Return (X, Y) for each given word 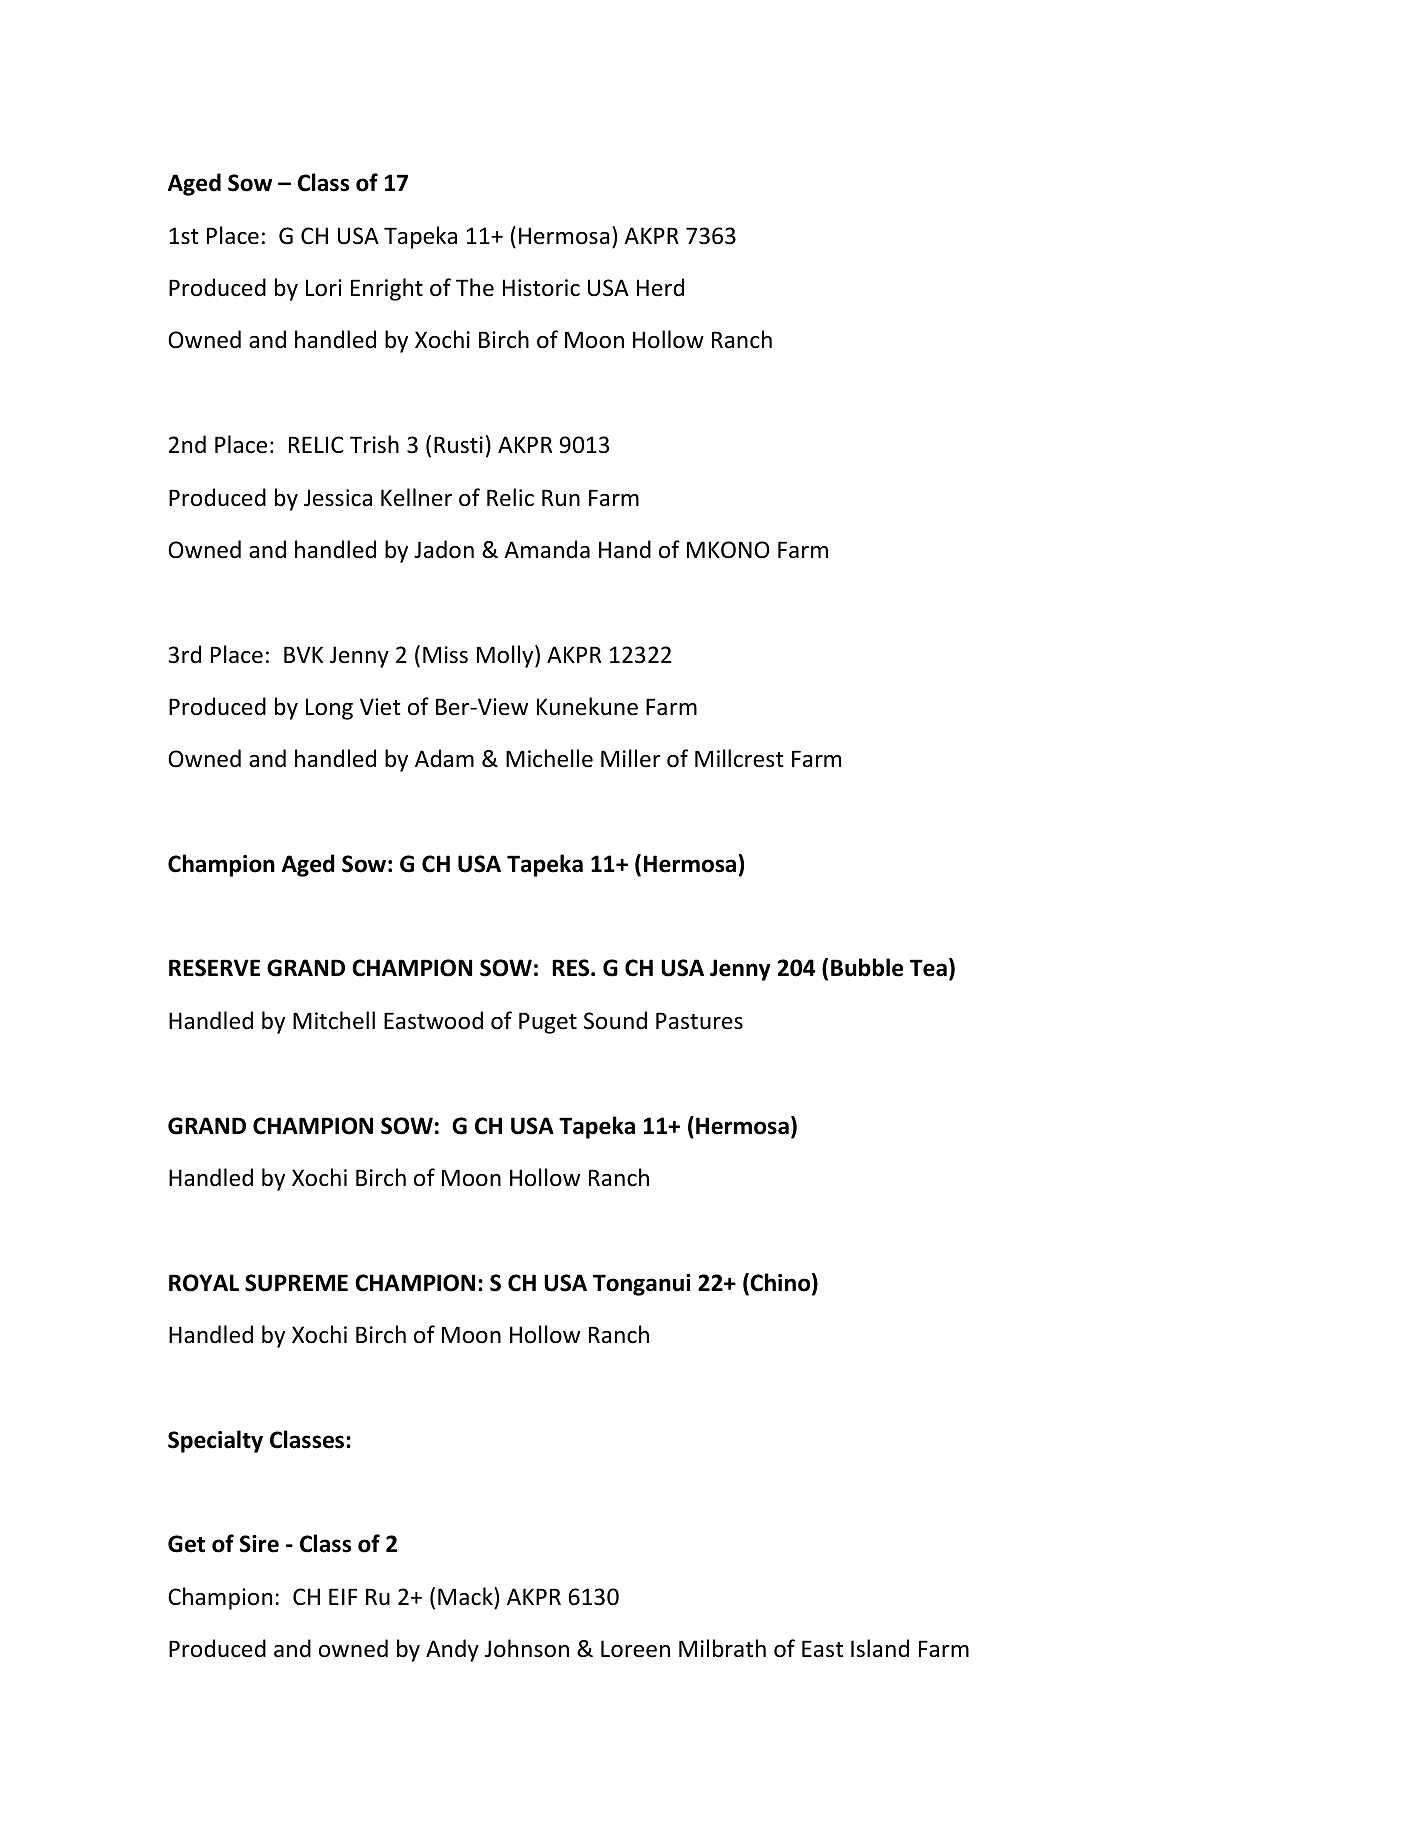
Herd (660, 287)
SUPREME (296, 1283)
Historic (541, 288)
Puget (548, 1023)
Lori (324, 288)
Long (329, 709)
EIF (343, 1596)
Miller (631, 758)
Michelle (549, 758)
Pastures (699, 1021)
